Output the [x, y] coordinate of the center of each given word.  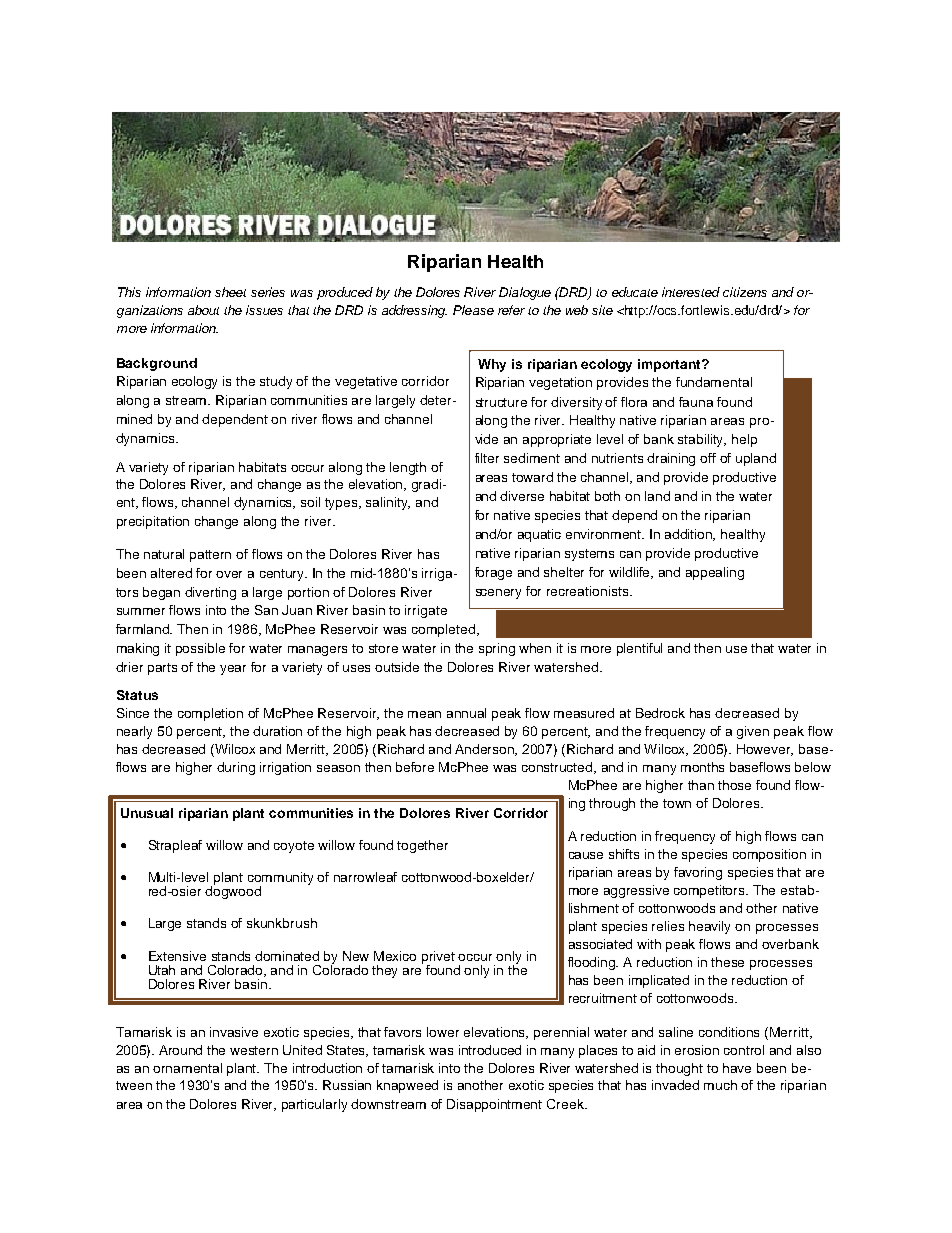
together [422, 846]
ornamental [187, 1068]
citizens [745, 292]
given [753, 732]
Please [473, 310]
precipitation [153, 522]
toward [532, 477]
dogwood [233, 891]
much [720, 1085]
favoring [698, 873]
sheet [230, 292]
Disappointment [494, 1105]
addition [690, 535]
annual [466, 713]
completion [210, 714]
